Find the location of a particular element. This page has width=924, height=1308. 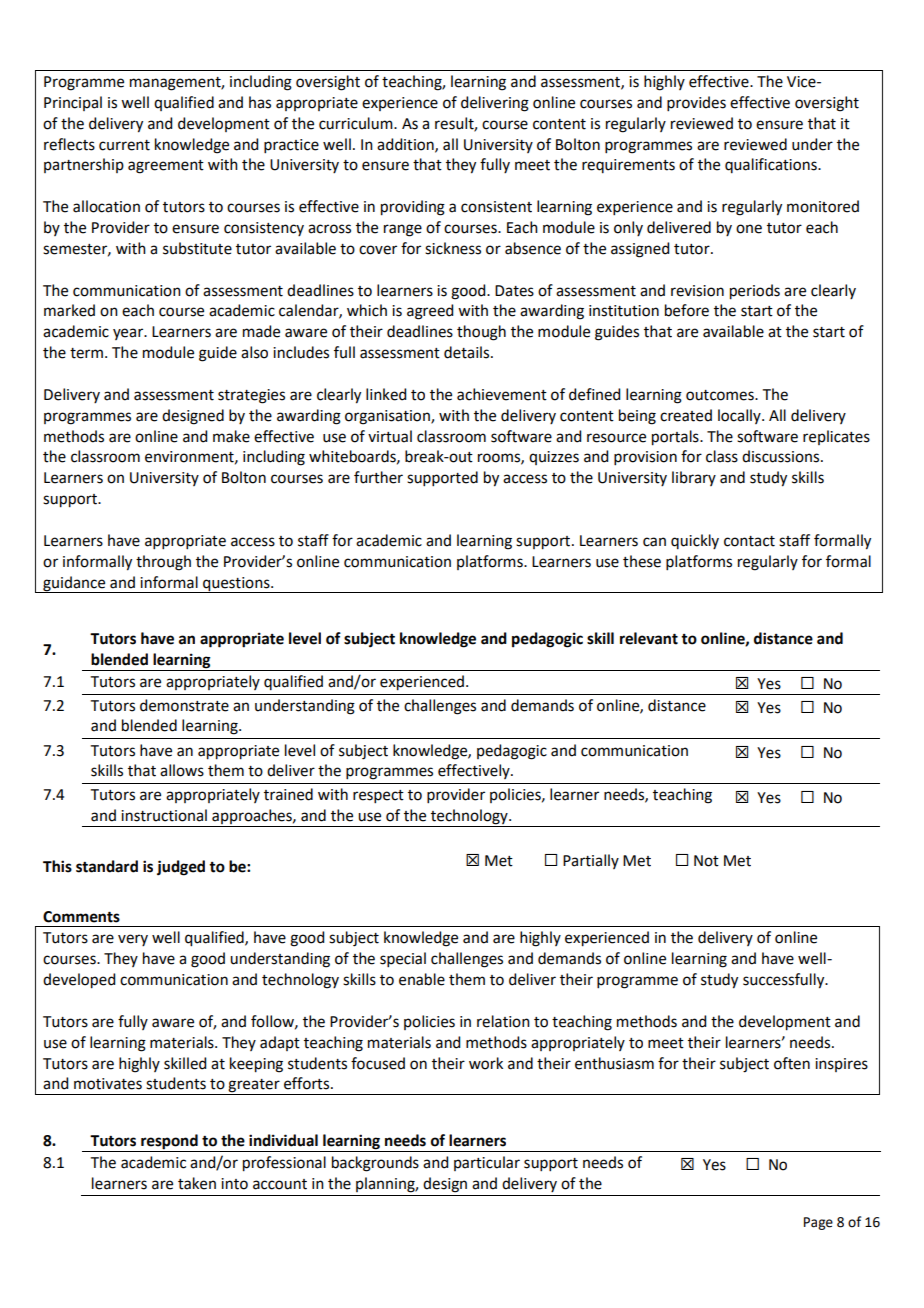

achievement is located at coordinates (502, 394).
